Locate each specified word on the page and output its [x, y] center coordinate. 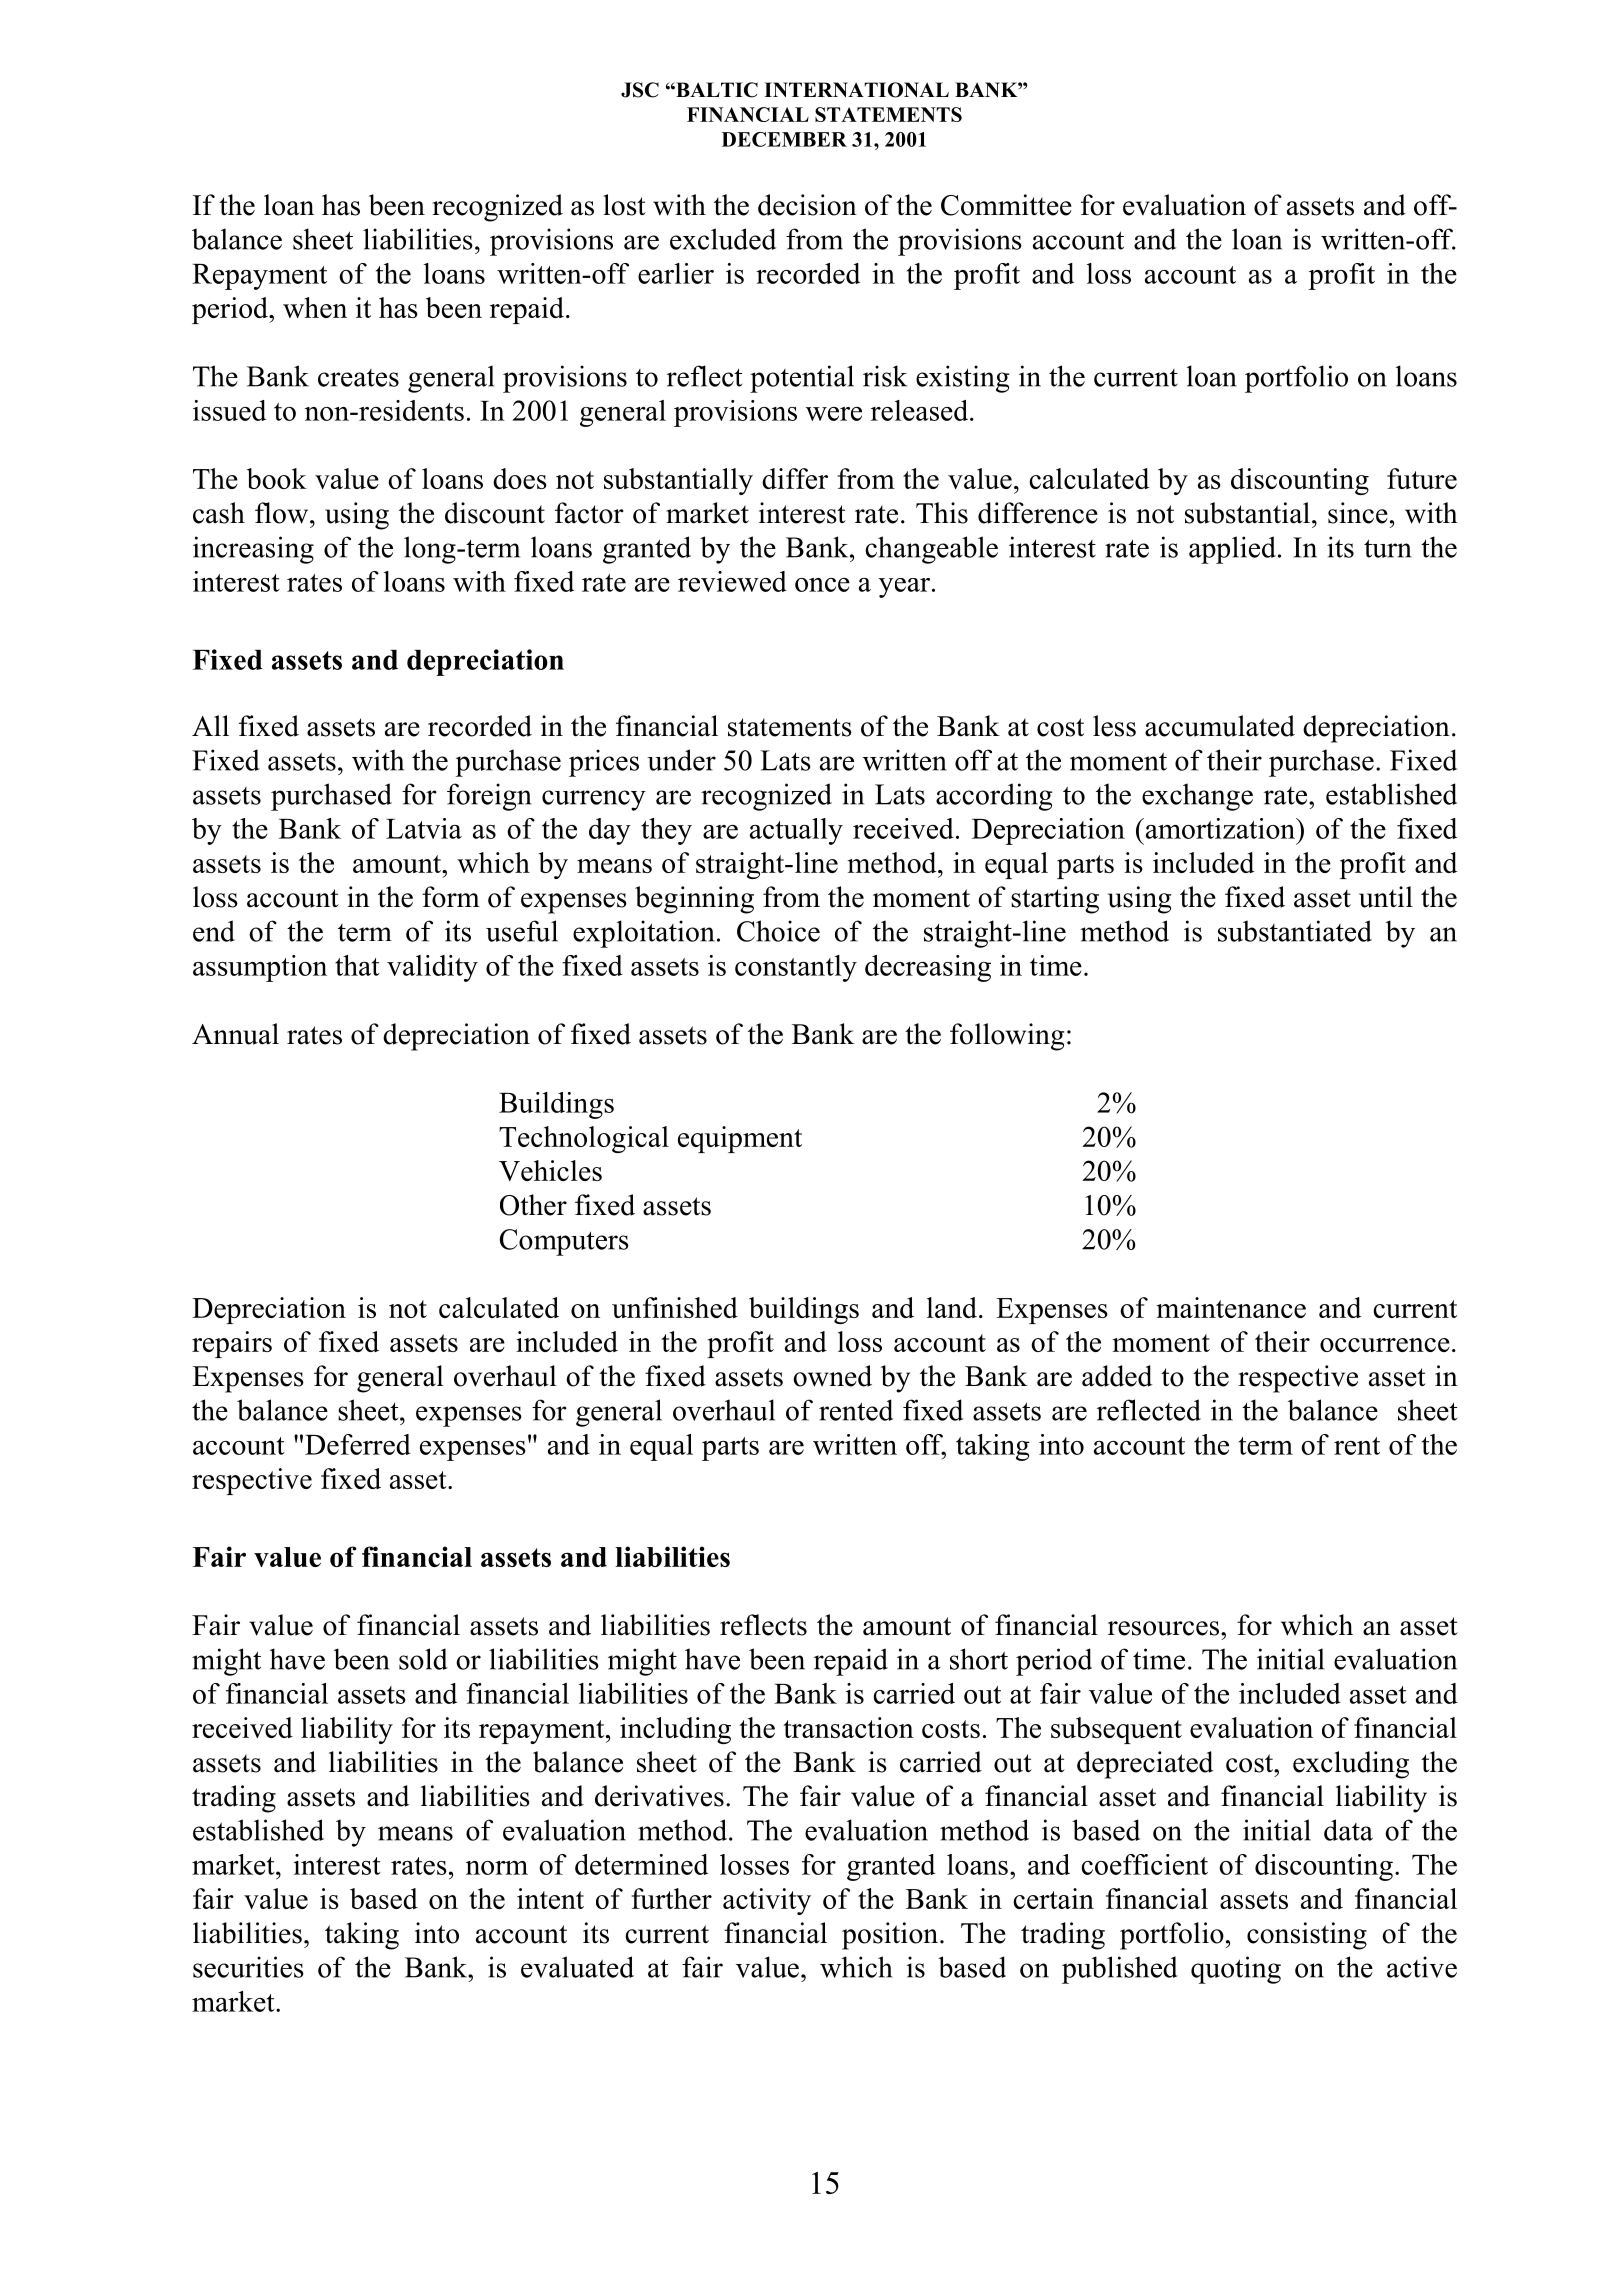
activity [767, 1901]
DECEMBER [784, 139]
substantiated [1295, 931]
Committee [1006, 205]
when [315, 307]
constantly [796, 968]
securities [248, 1967]
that [357, 965]
